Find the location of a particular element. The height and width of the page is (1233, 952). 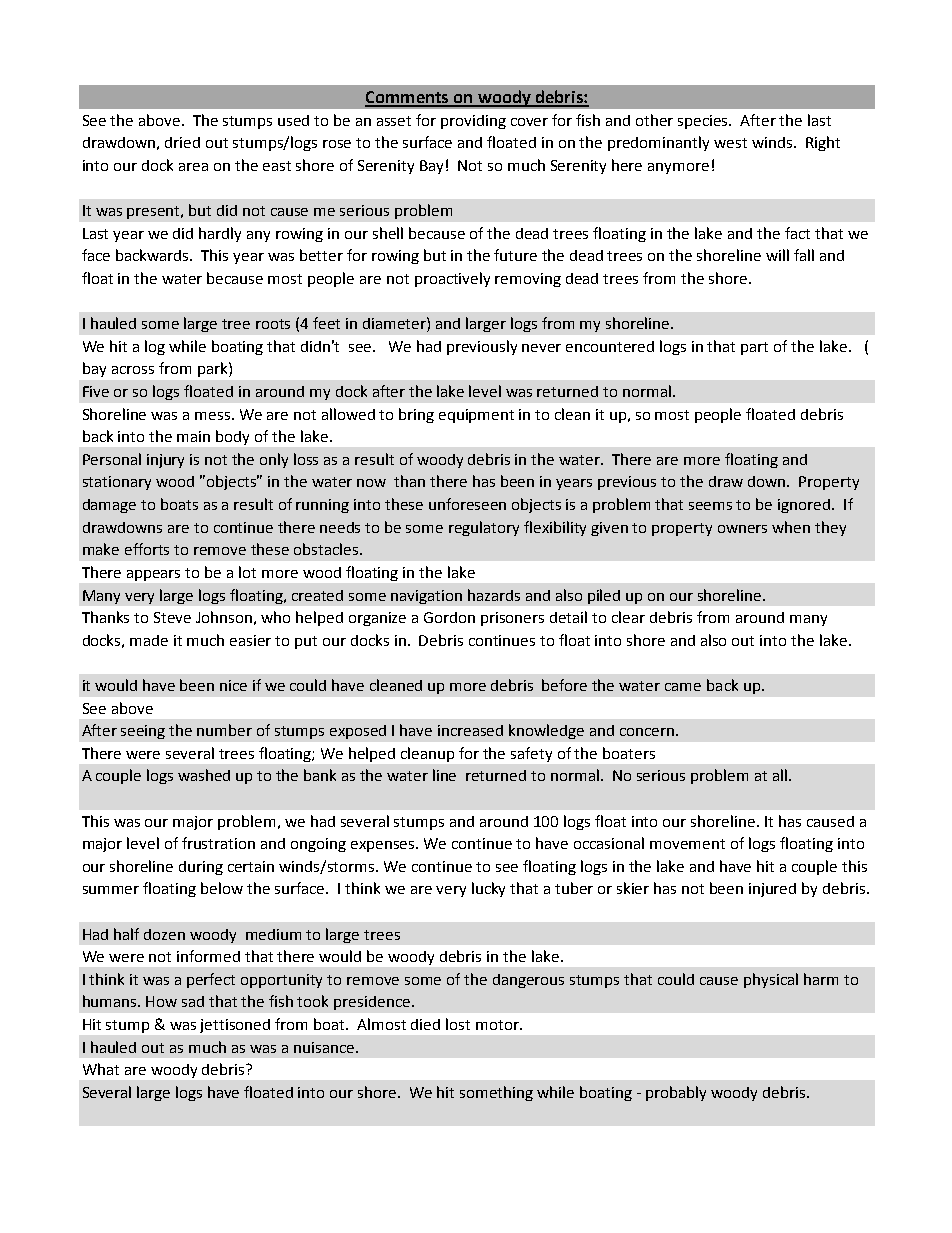

part is located at coordinates (754, 348).
